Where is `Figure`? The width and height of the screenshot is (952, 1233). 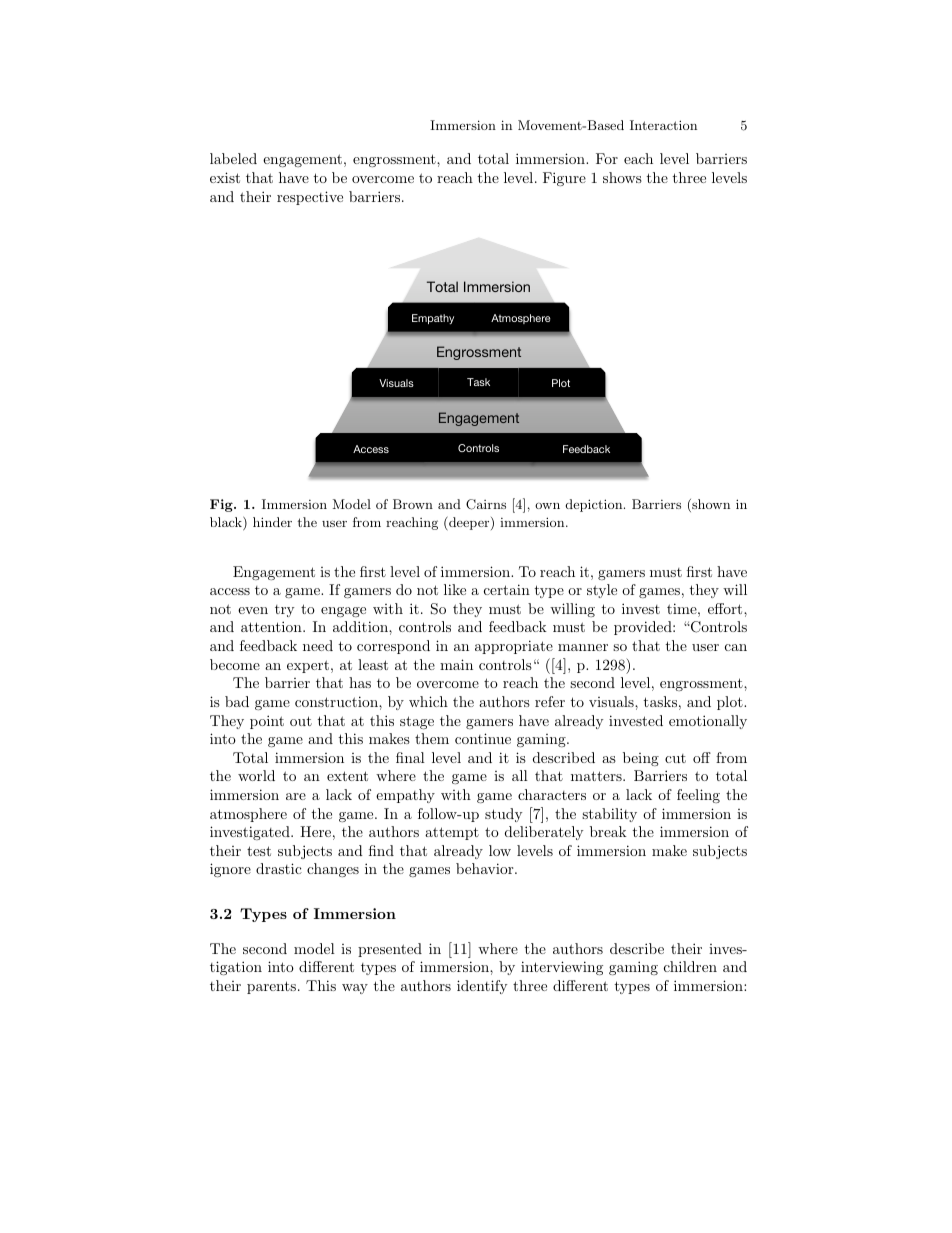 Figure is located at coordinates (564, 179).
